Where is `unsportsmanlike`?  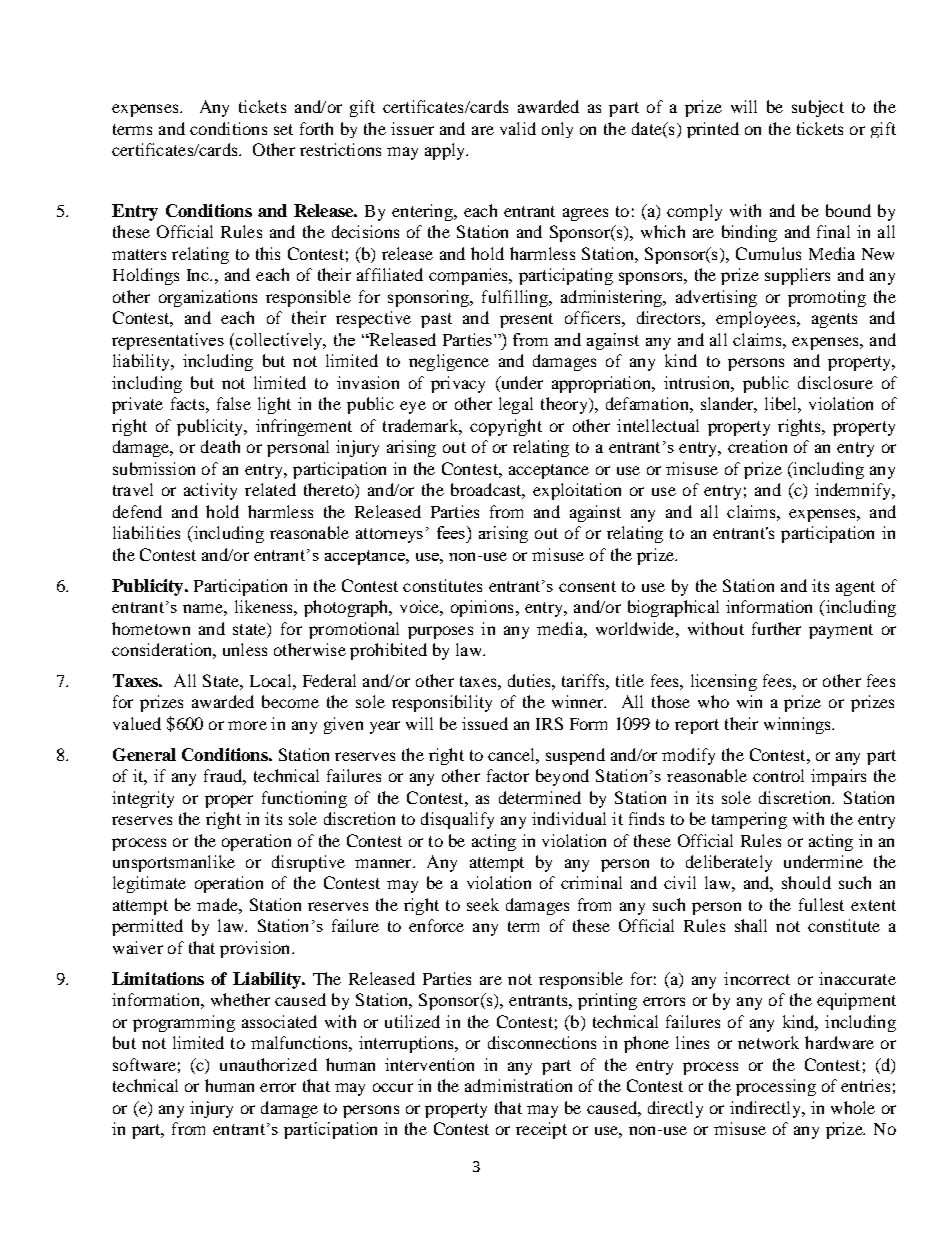 unsportsmanlike is located at coordinates (174, 863).
